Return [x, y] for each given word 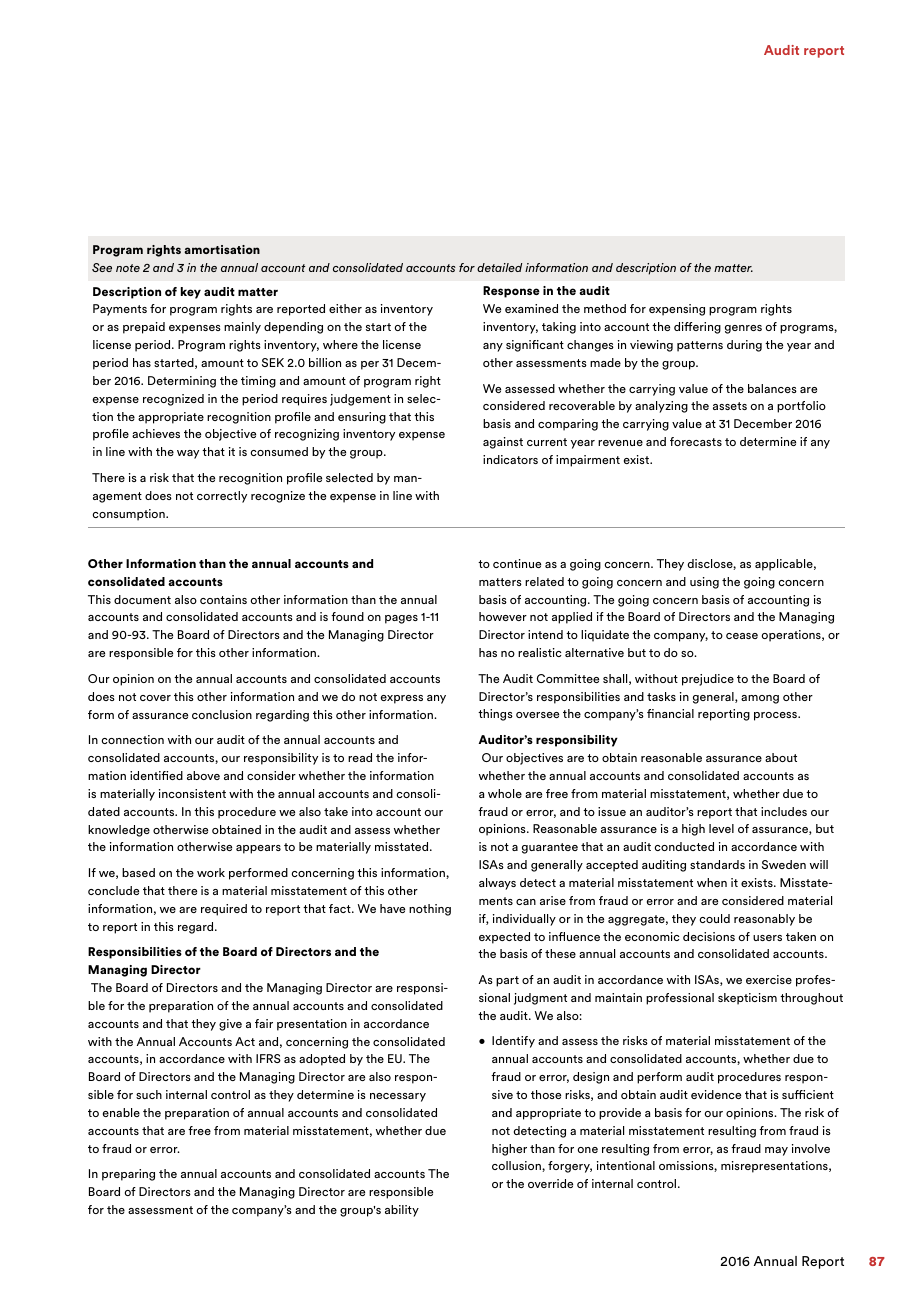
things [495, 715]
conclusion [222, 714]
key [191, 293]
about [781, 757]
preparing [128, 1175]
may [776, 1151]
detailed [499, 267]
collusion [517, 1166]
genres [743, 329]
